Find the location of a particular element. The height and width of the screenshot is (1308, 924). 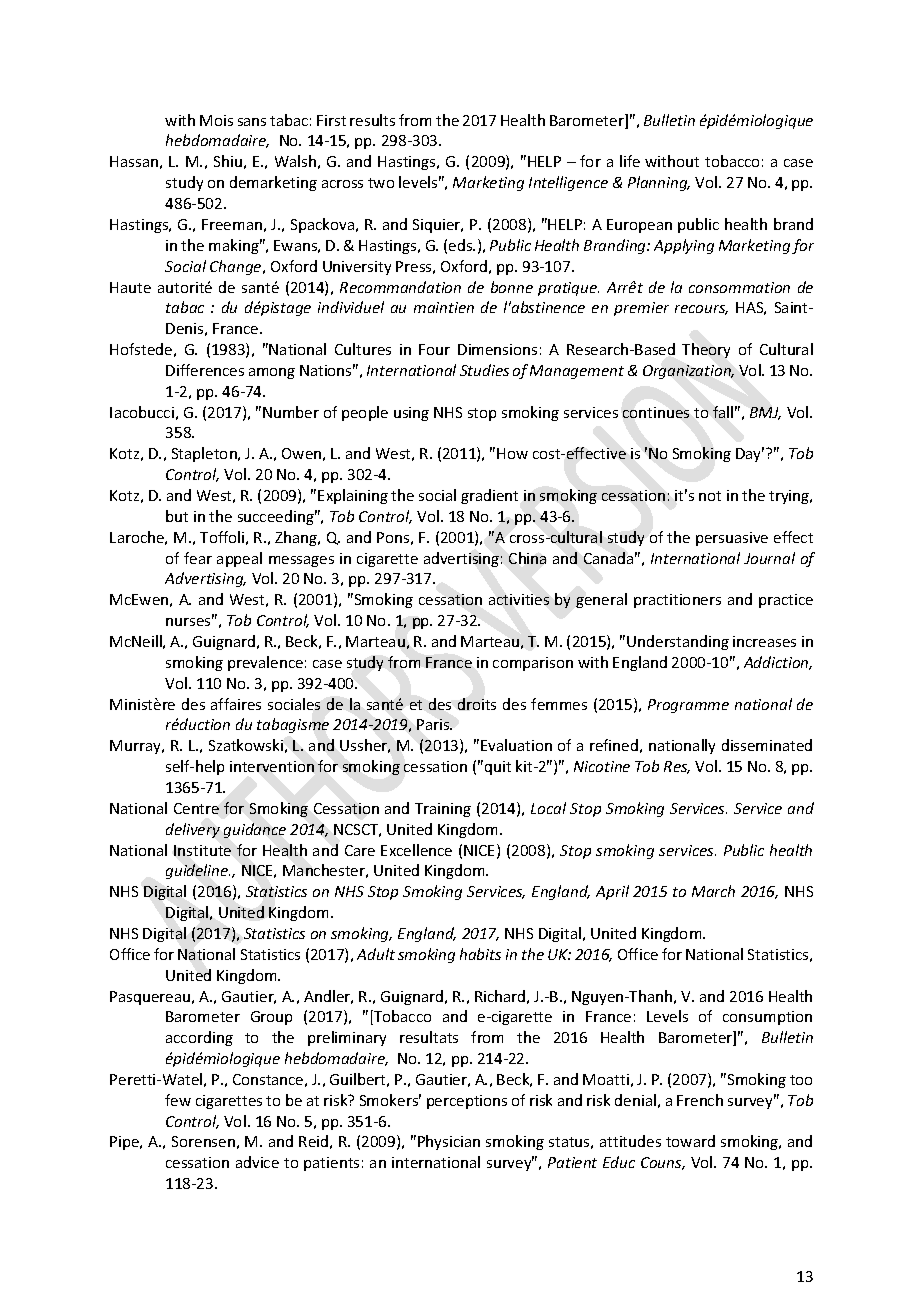

Sorensen is located at coordinates (203, 1141).
